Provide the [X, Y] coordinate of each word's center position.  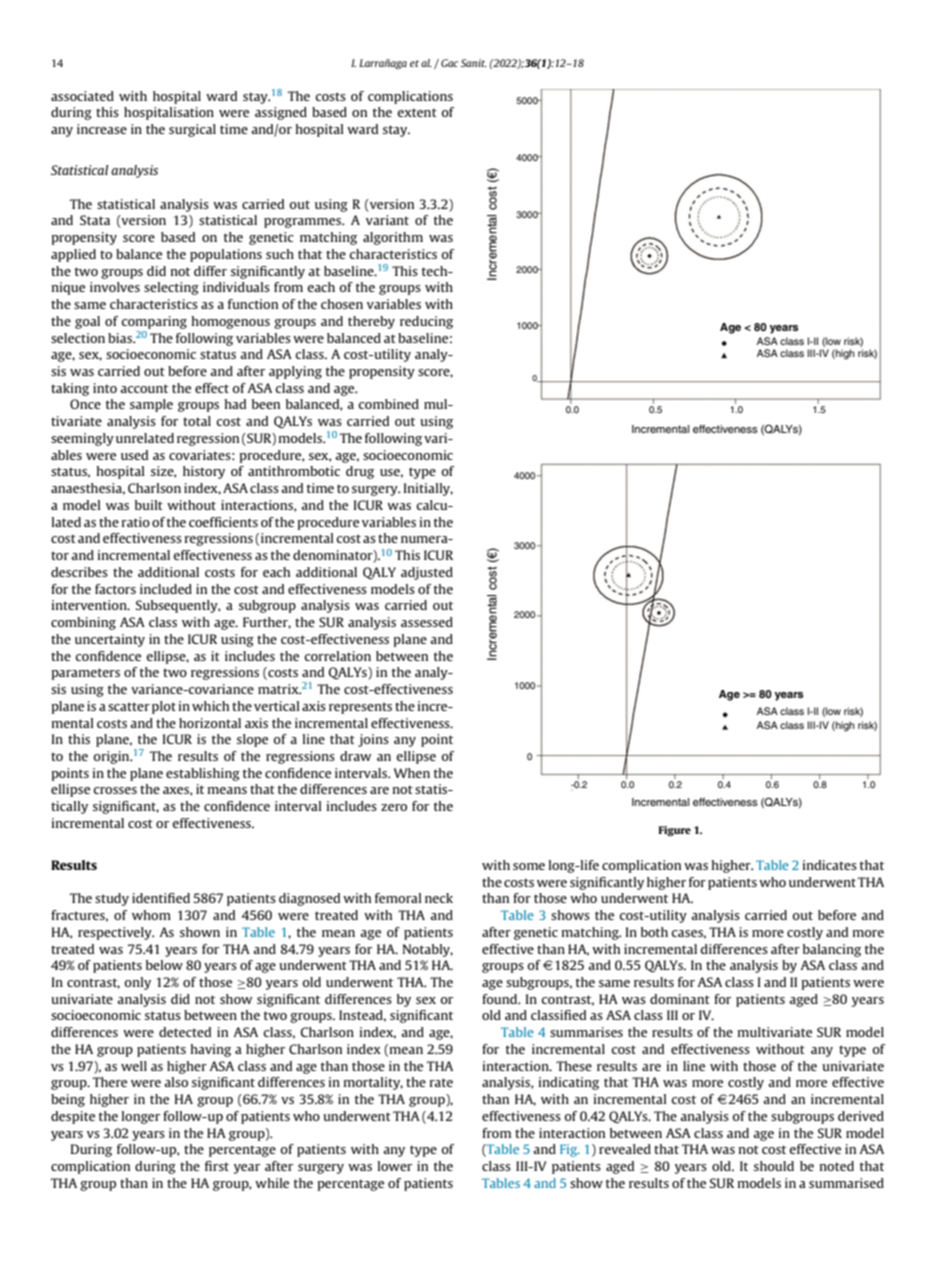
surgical [192, 130]
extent [417, 112]
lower [395, 1166]
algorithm [393, 238]
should [774, 1166]
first [217, 1166]
